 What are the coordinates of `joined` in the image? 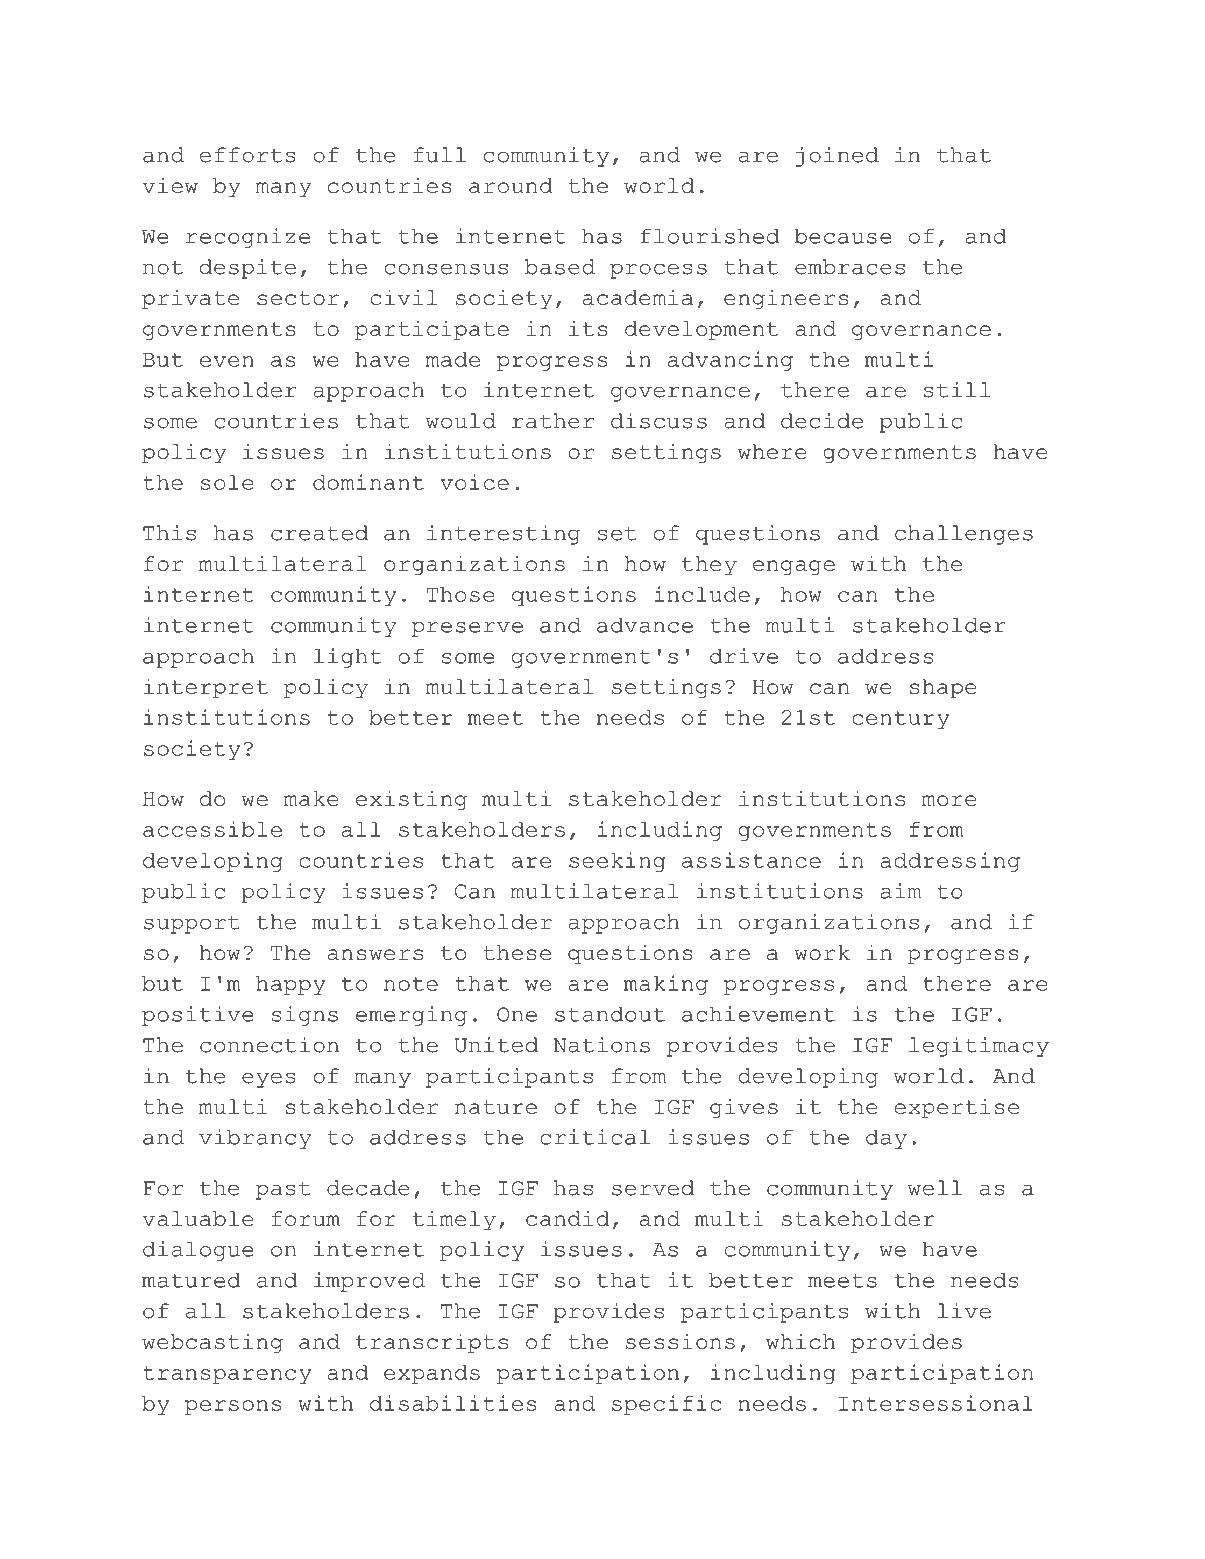 It's located at (837, 157).
